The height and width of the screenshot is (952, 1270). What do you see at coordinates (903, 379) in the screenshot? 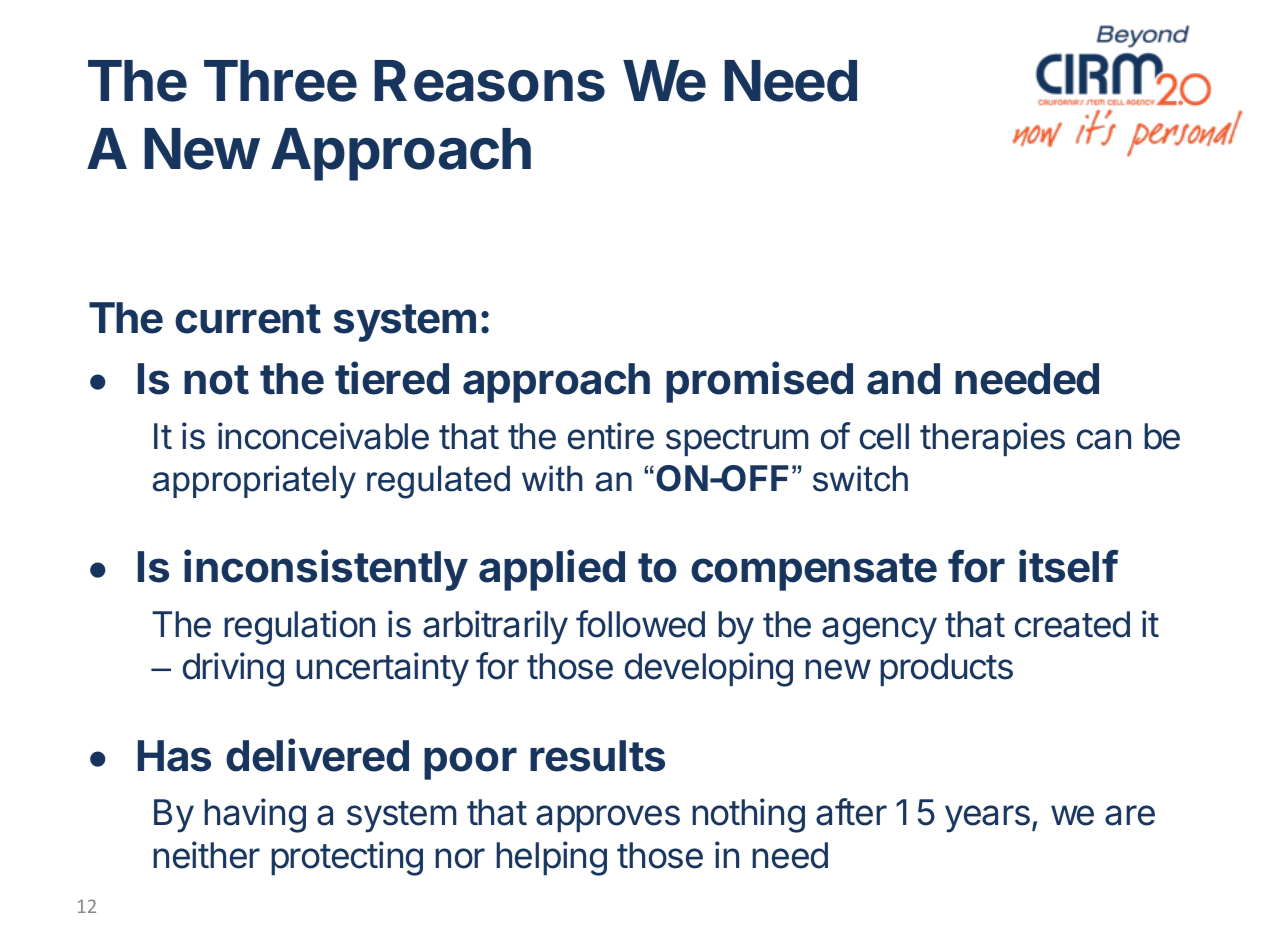
I see `and` at bounding box center [903, 379].
